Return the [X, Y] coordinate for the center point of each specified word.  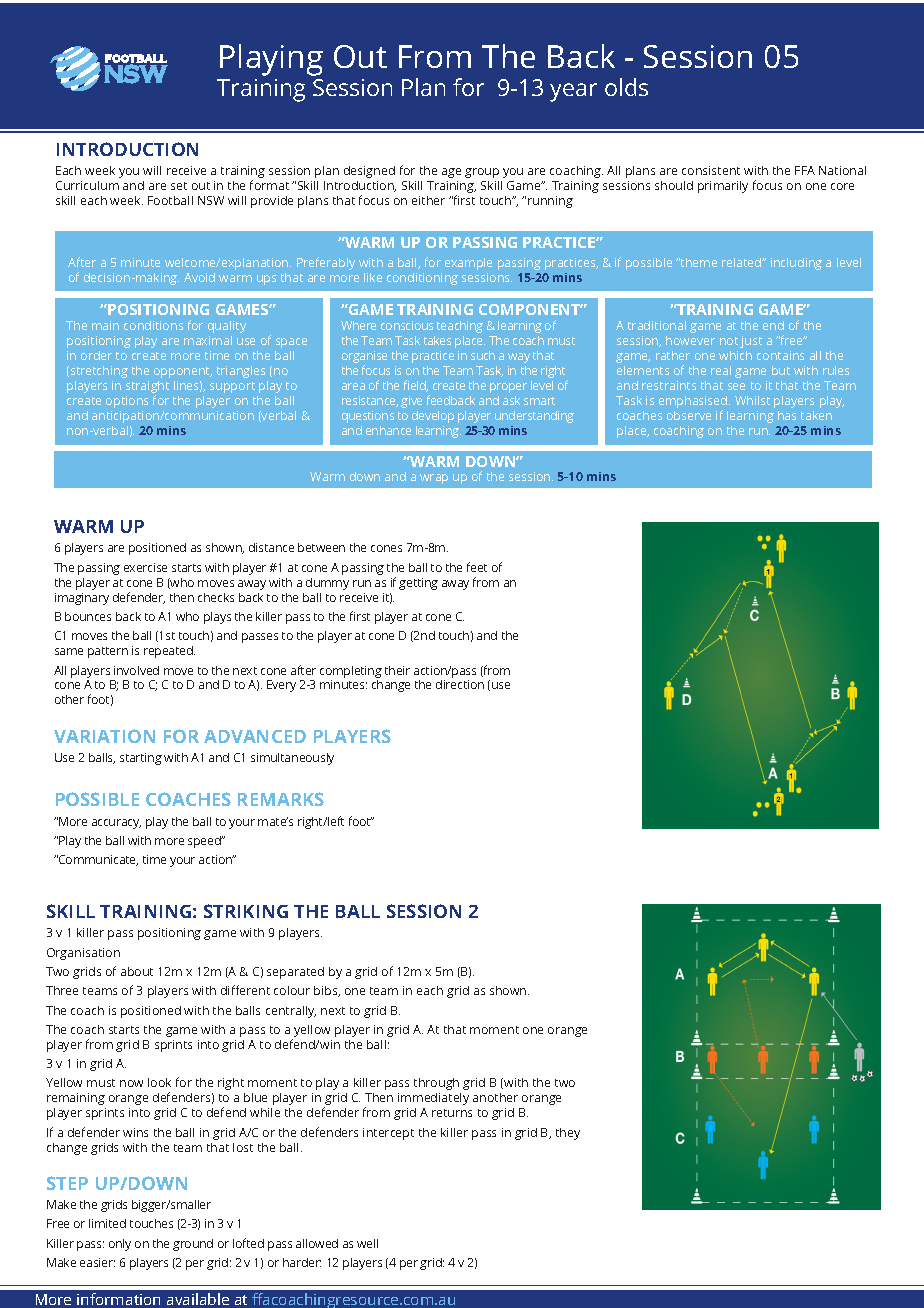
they [568, 1134]
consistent [711, 170]
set [179, 186]
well [367, 1243]
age [451, 173]
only [120, 1245]
